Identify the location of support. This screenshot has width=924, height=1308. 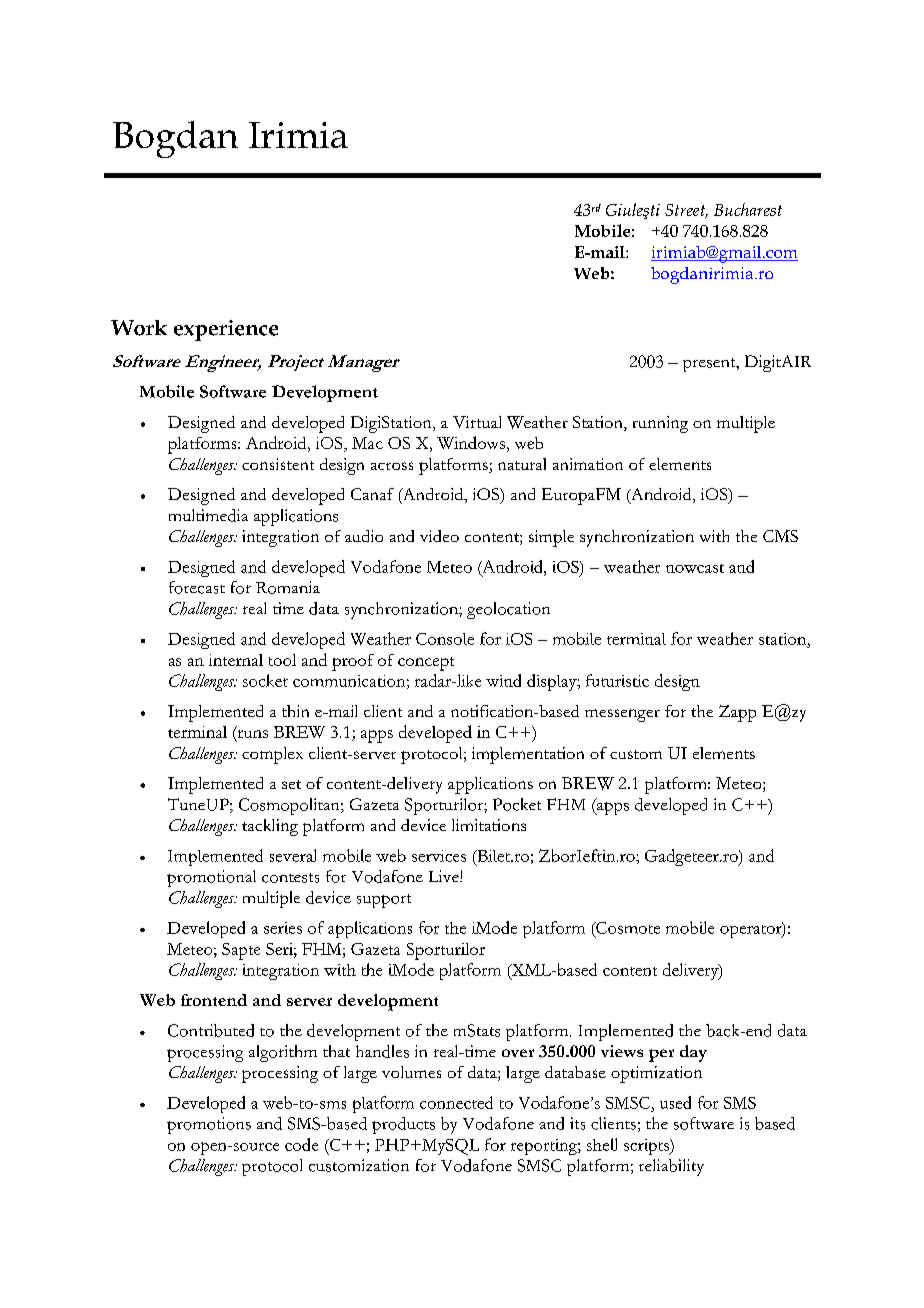
(384, 901).
